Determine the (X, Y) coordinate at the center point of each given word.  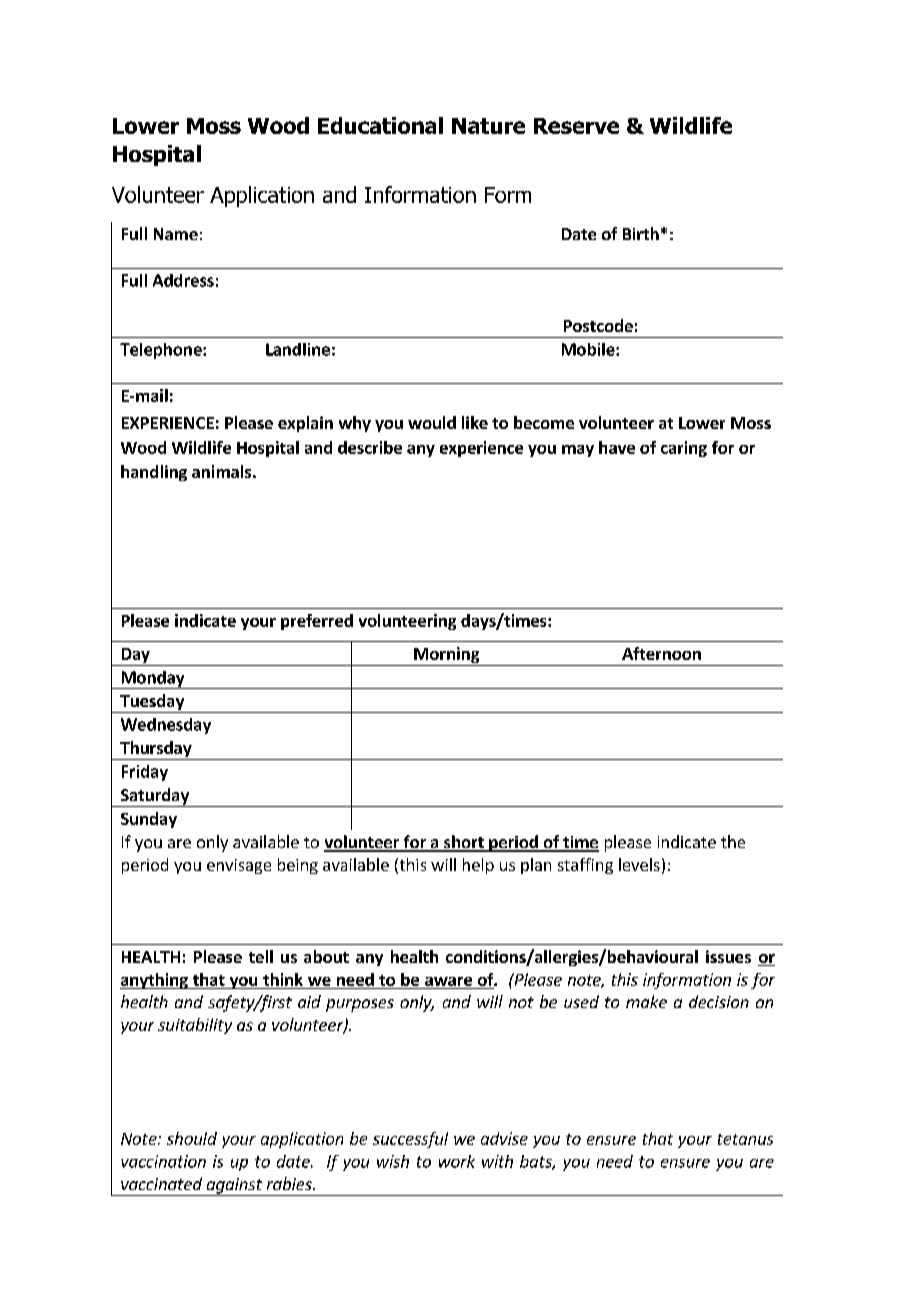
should (192, 1138)
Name (176, 234)
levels (639, 864)
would (432, 422)
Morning (447, 656)
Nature (488, 126)
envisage (239, 866)
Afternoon (661, 653)
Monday (153, 680)
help (478, 866)
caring (684, 449)
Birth (641, 233)
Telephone (162, 351)
